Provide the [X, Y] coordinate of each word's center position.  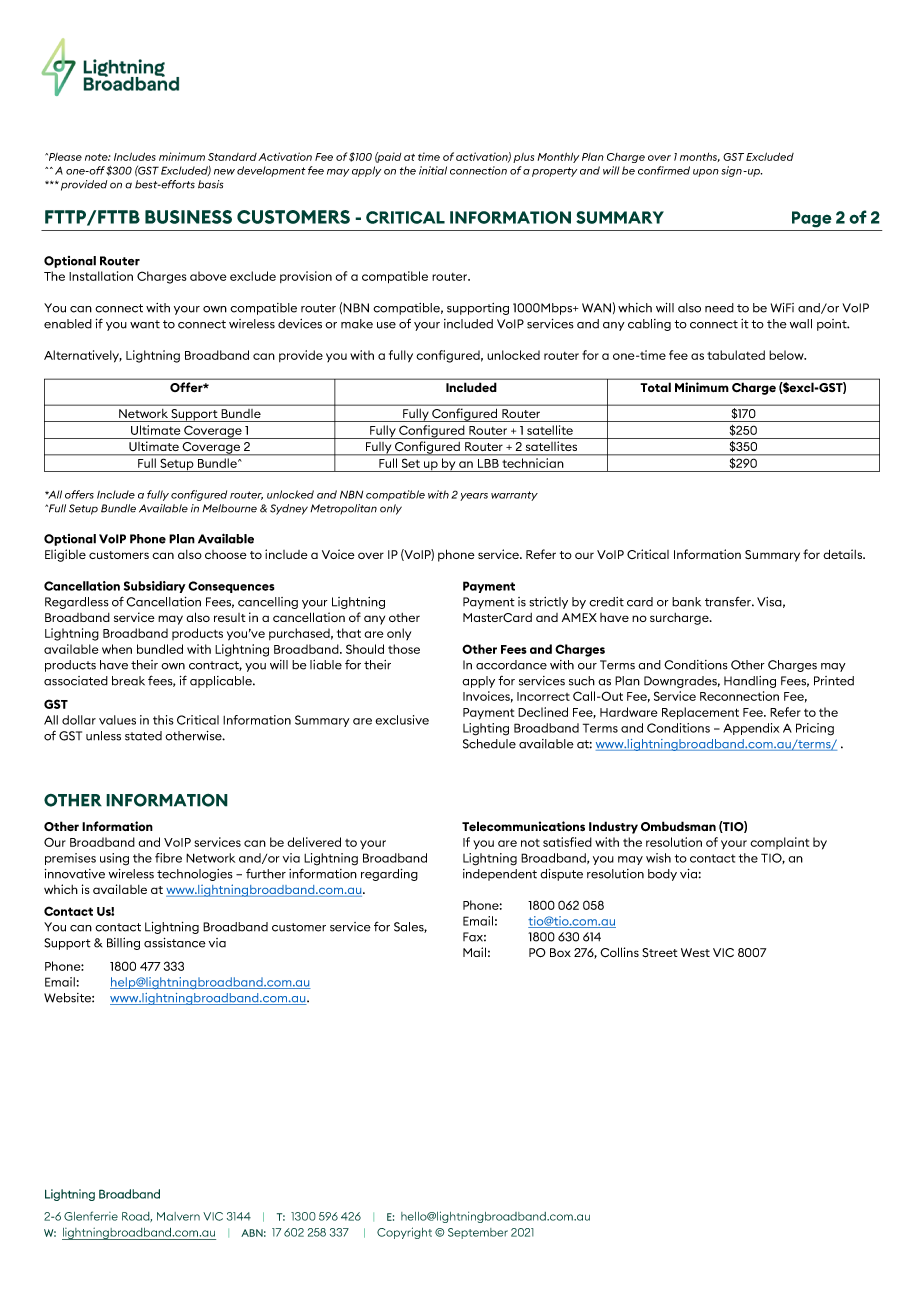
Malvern [178, 1216]
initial [433, 170]
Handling [750, 682]
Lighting [486, 729]
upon [706, 173]
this [163, 720]
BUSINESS [188, 217]
